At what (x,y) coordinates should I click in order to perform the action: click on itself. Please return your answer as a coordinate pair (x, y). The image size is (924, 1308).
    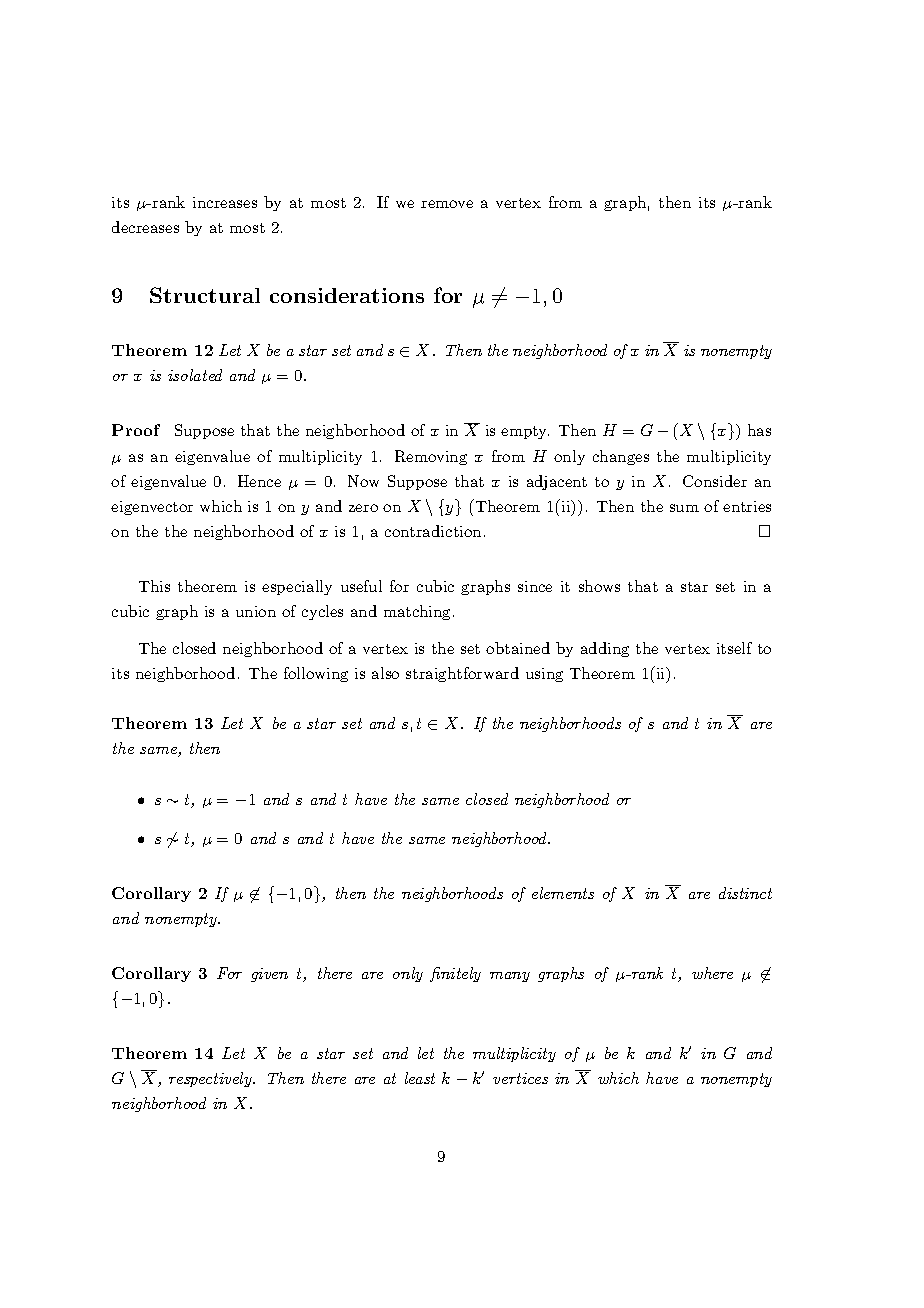
    Looking at the image, I should click on (734, 648).
